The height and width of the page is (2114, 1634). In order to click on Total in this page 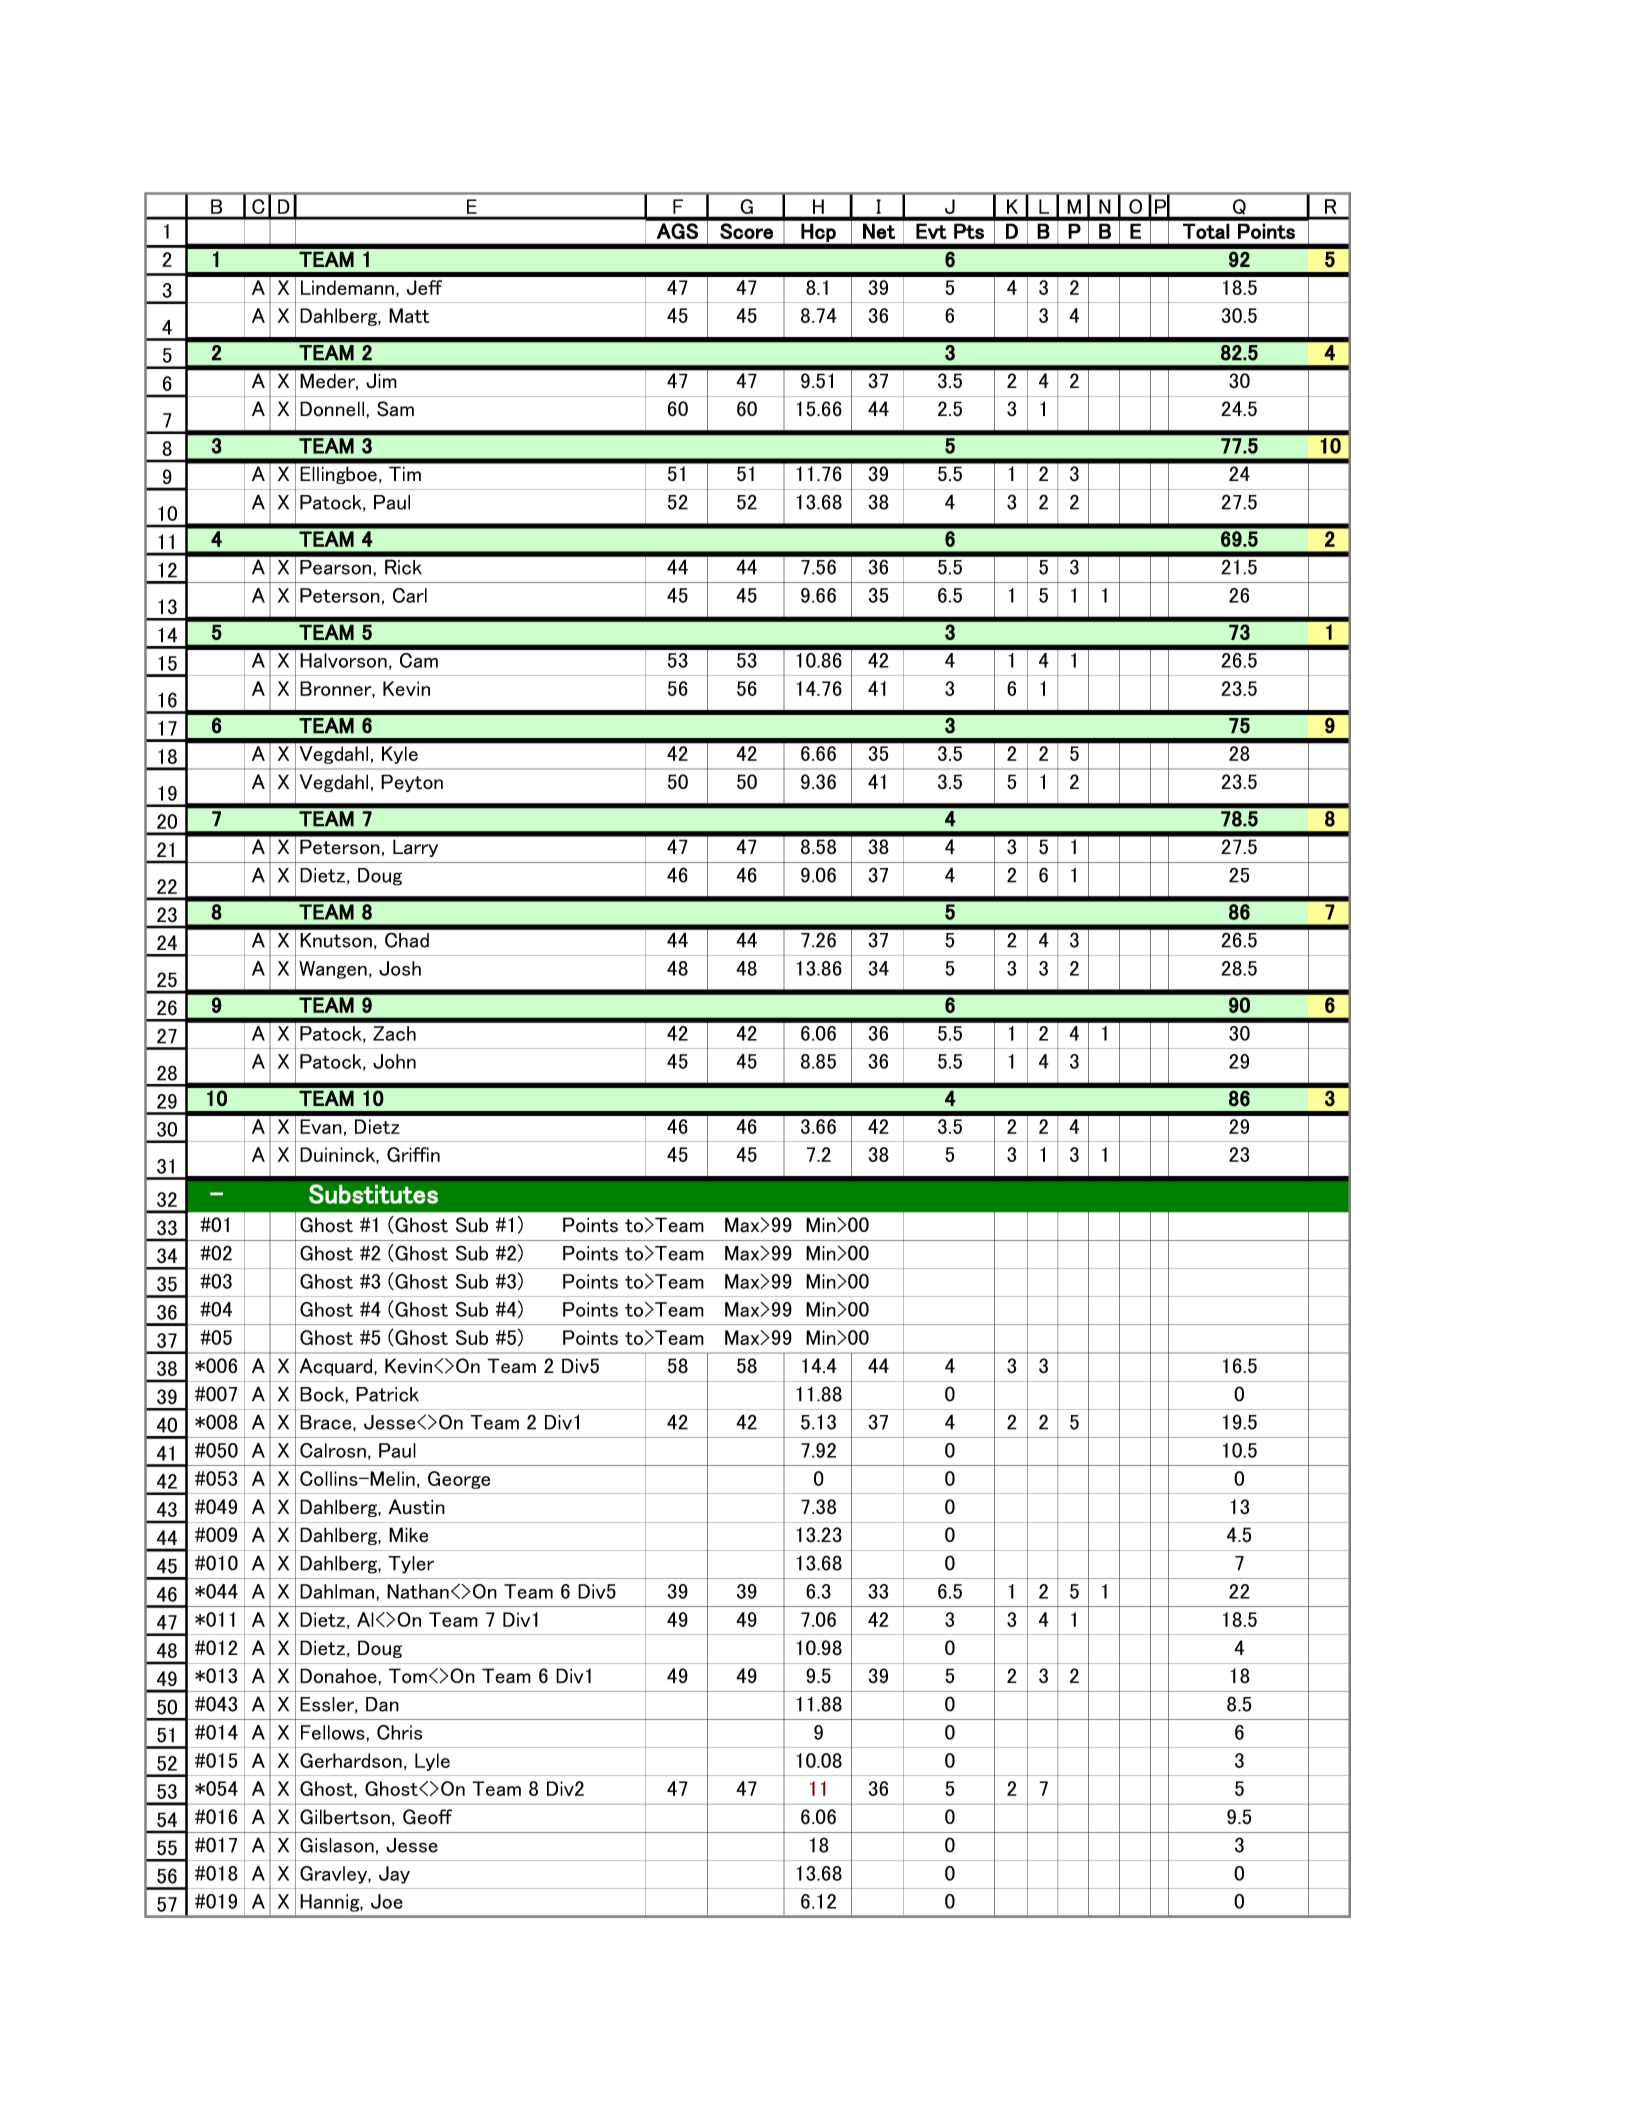, I will do `click(1206, 231)`.
